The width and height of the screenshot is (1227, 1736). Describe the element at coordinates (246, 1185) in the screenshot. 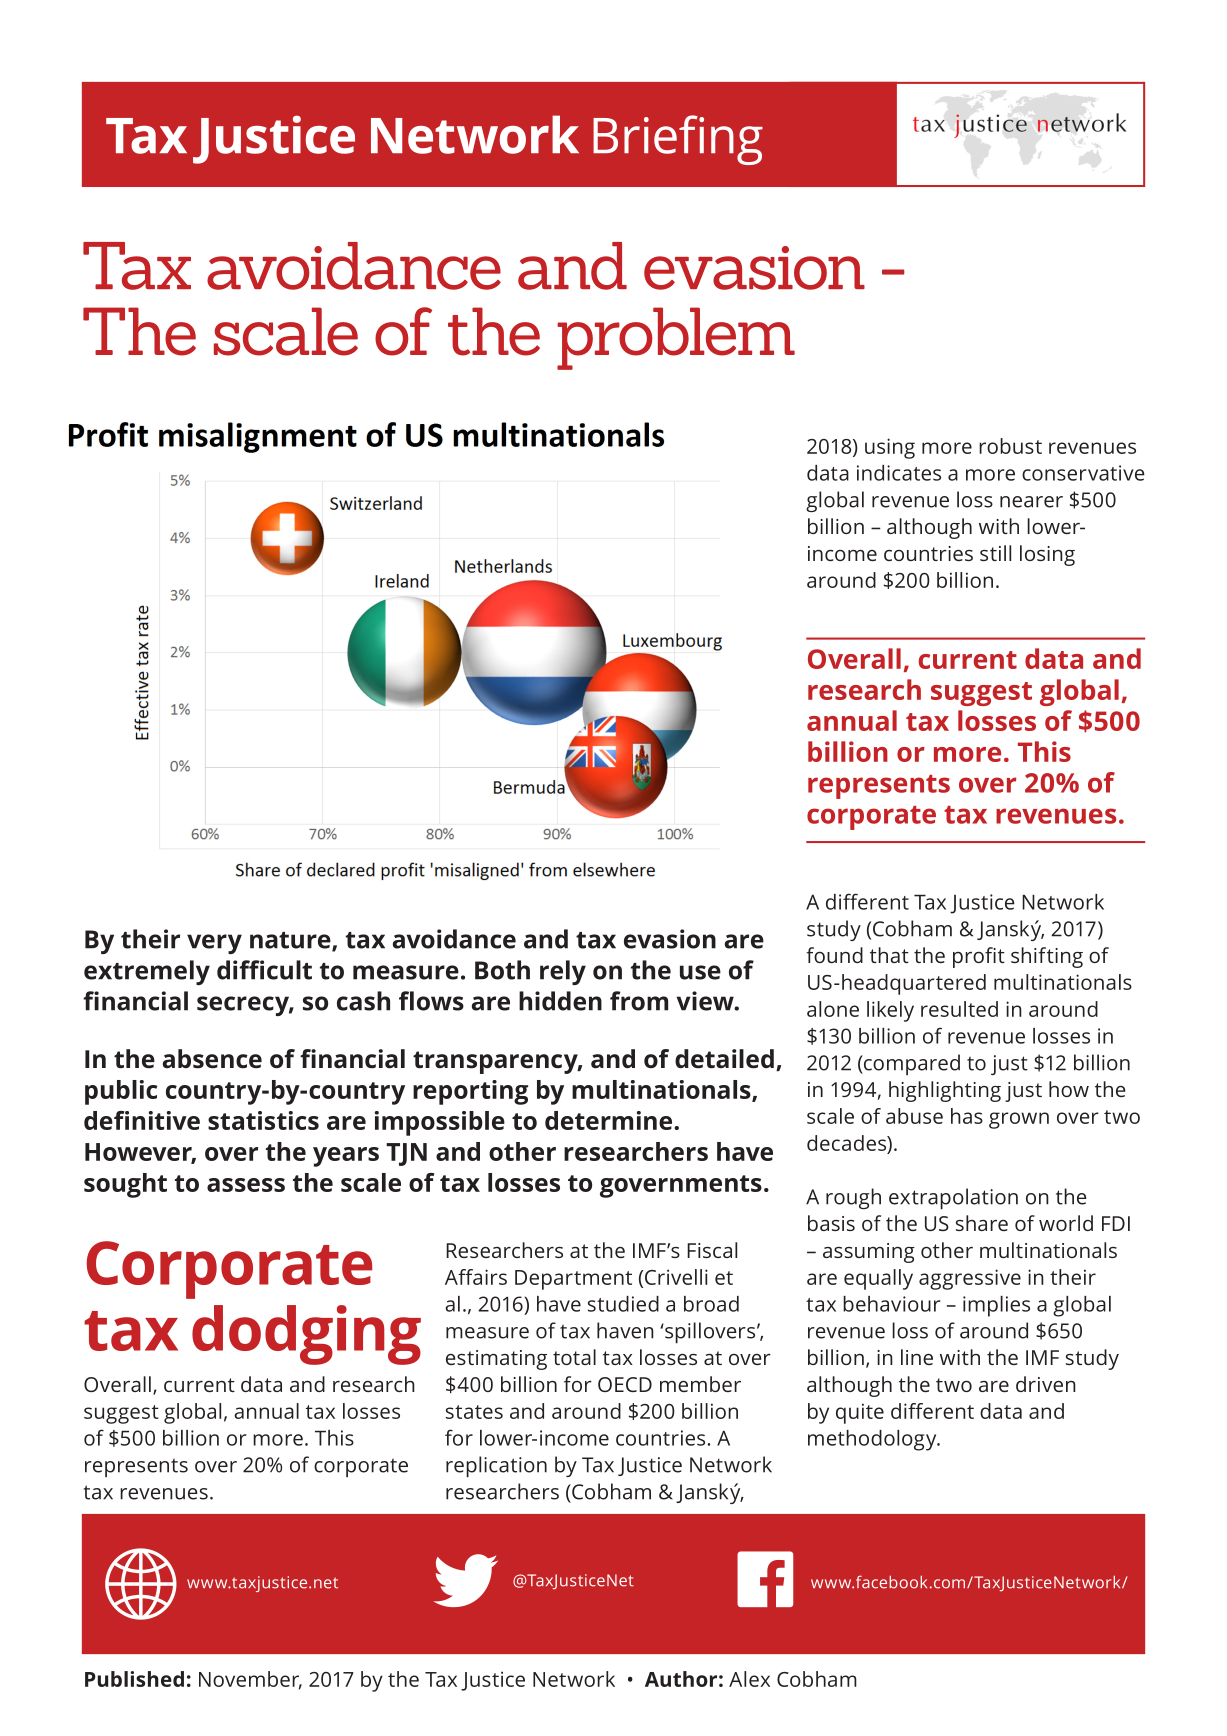

I see `assess` at that location.
